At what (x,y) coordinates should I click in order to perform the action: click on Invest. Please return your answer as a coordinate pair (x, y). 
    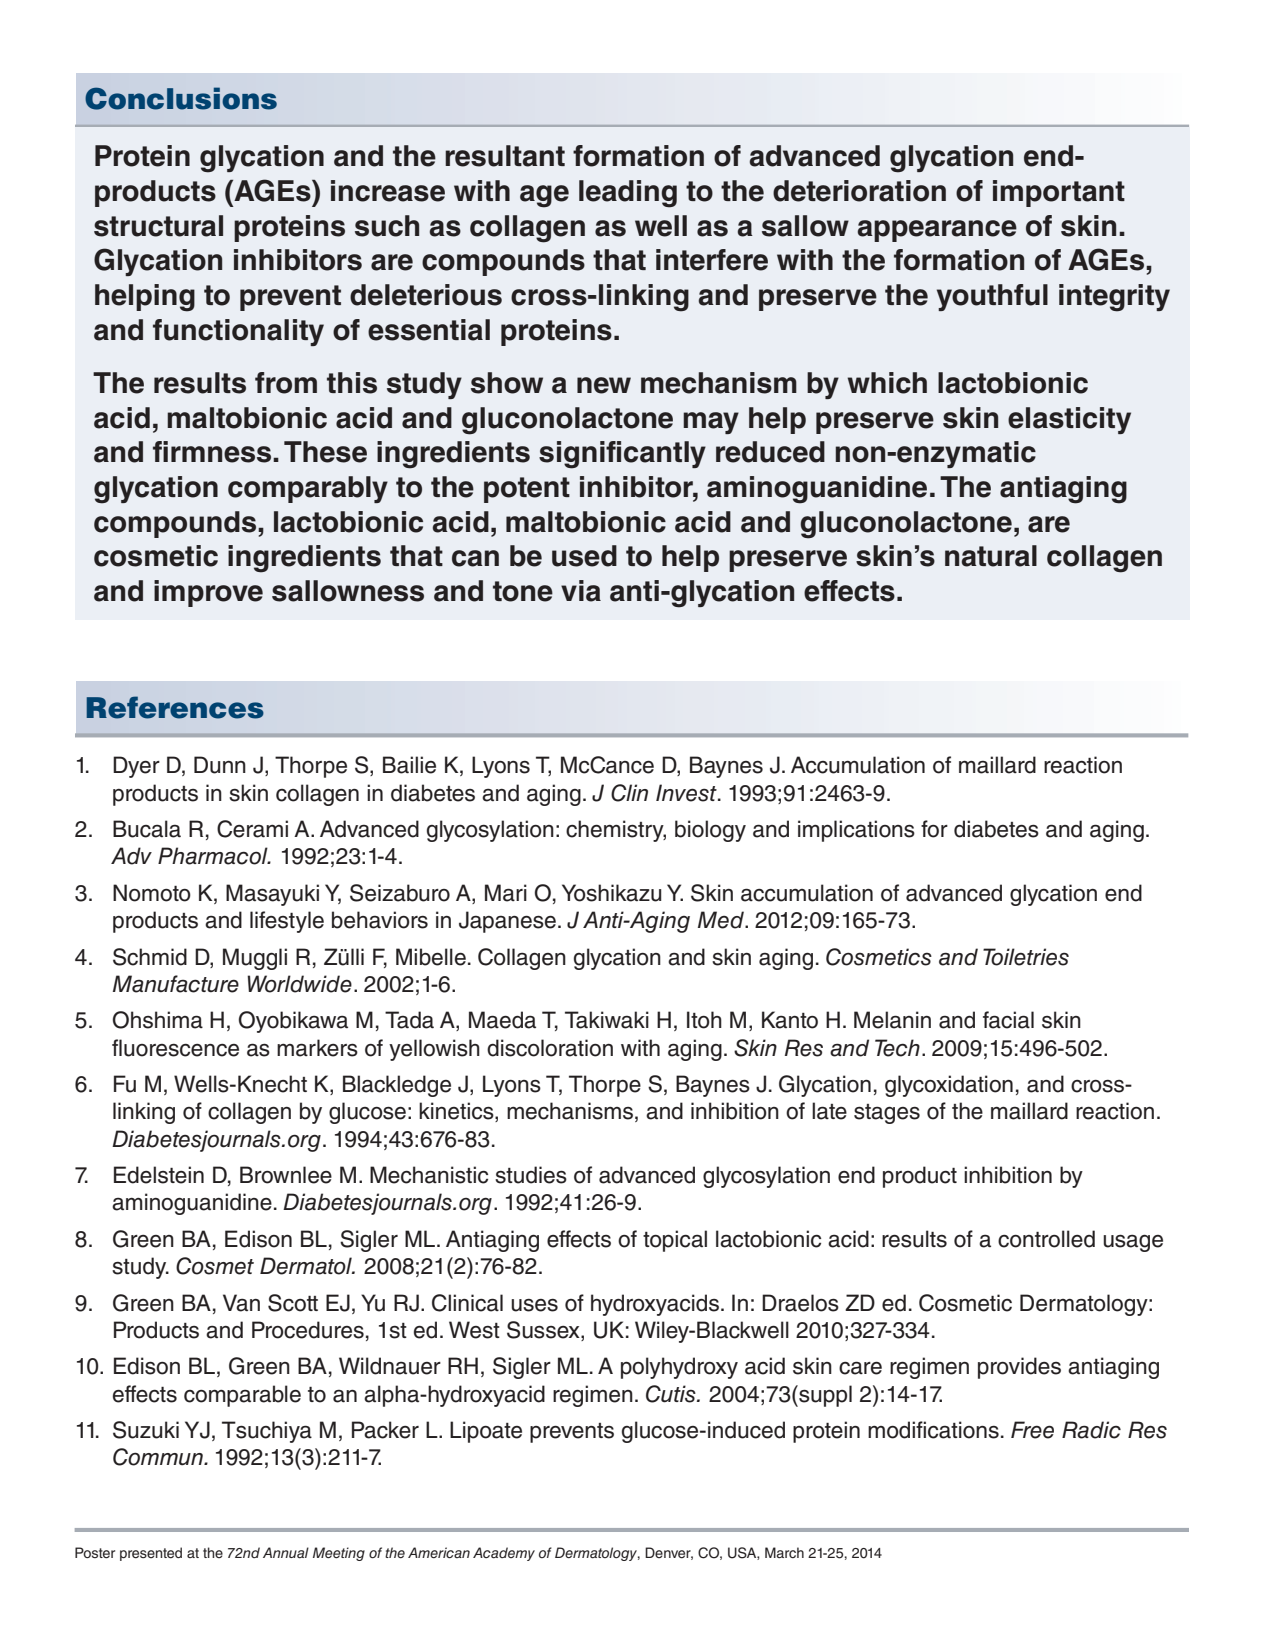
    Looking at the image, I should click on (687, 793).
